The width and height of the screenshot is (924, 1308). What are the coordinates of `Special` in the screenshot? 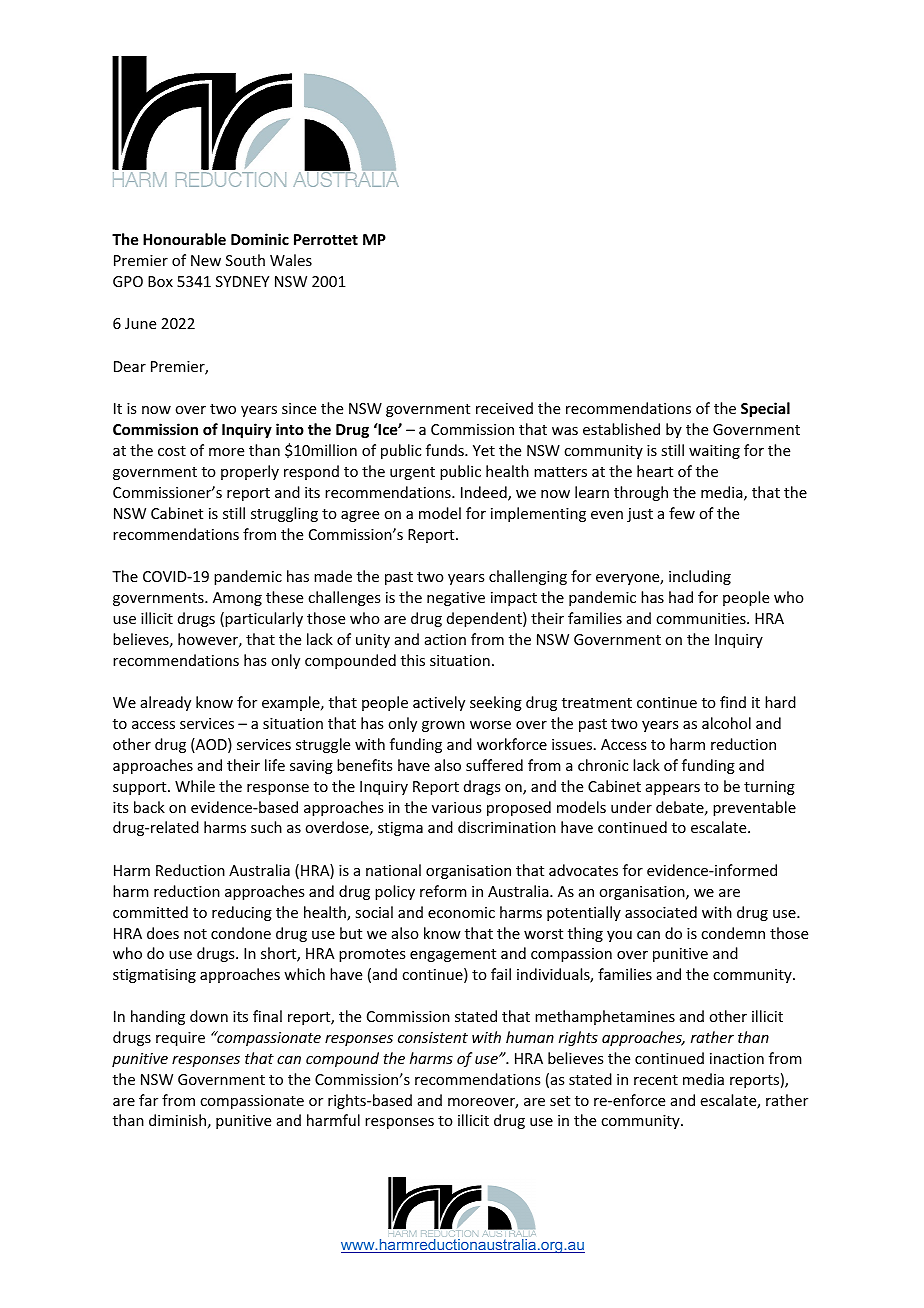 It's located at (765, 409).
